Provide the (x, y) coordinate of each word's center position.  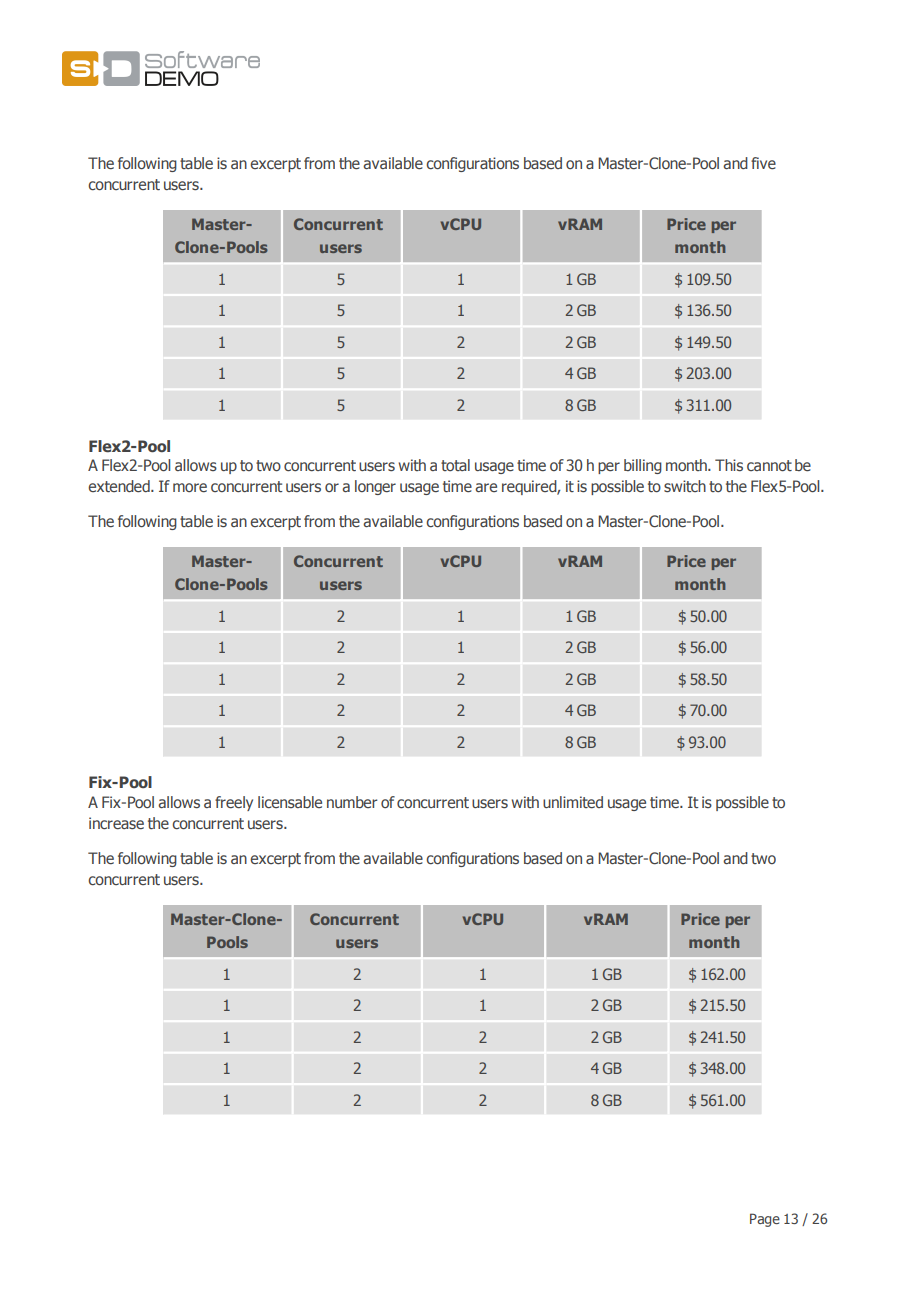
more (190, 487)
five (763, 163)
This (729, 465)
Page (765, 1220)
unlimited (573, 802)
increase (116, 823)
